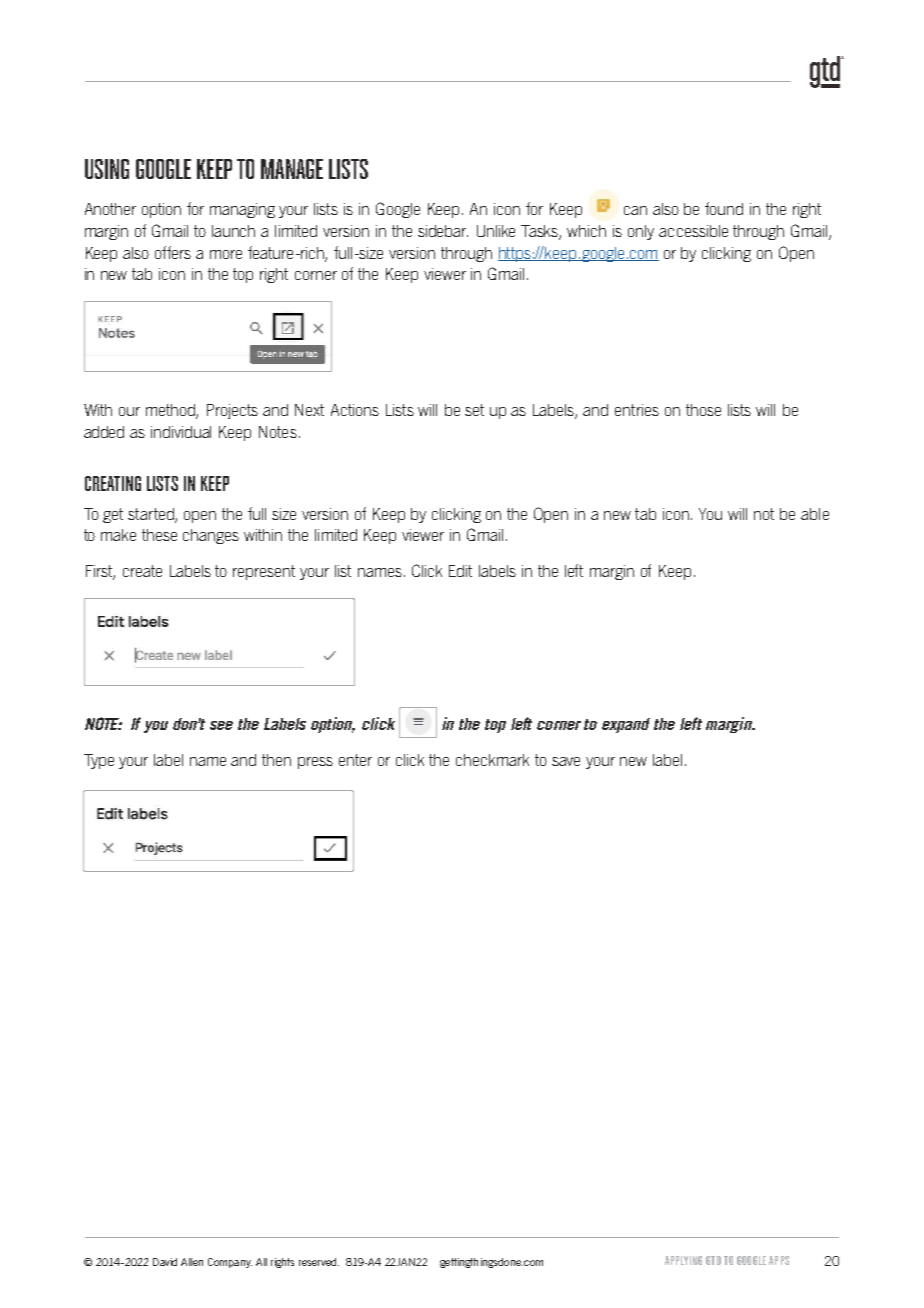 The image size is (924, 1308). I want to click on managing, so click(242, 210).
